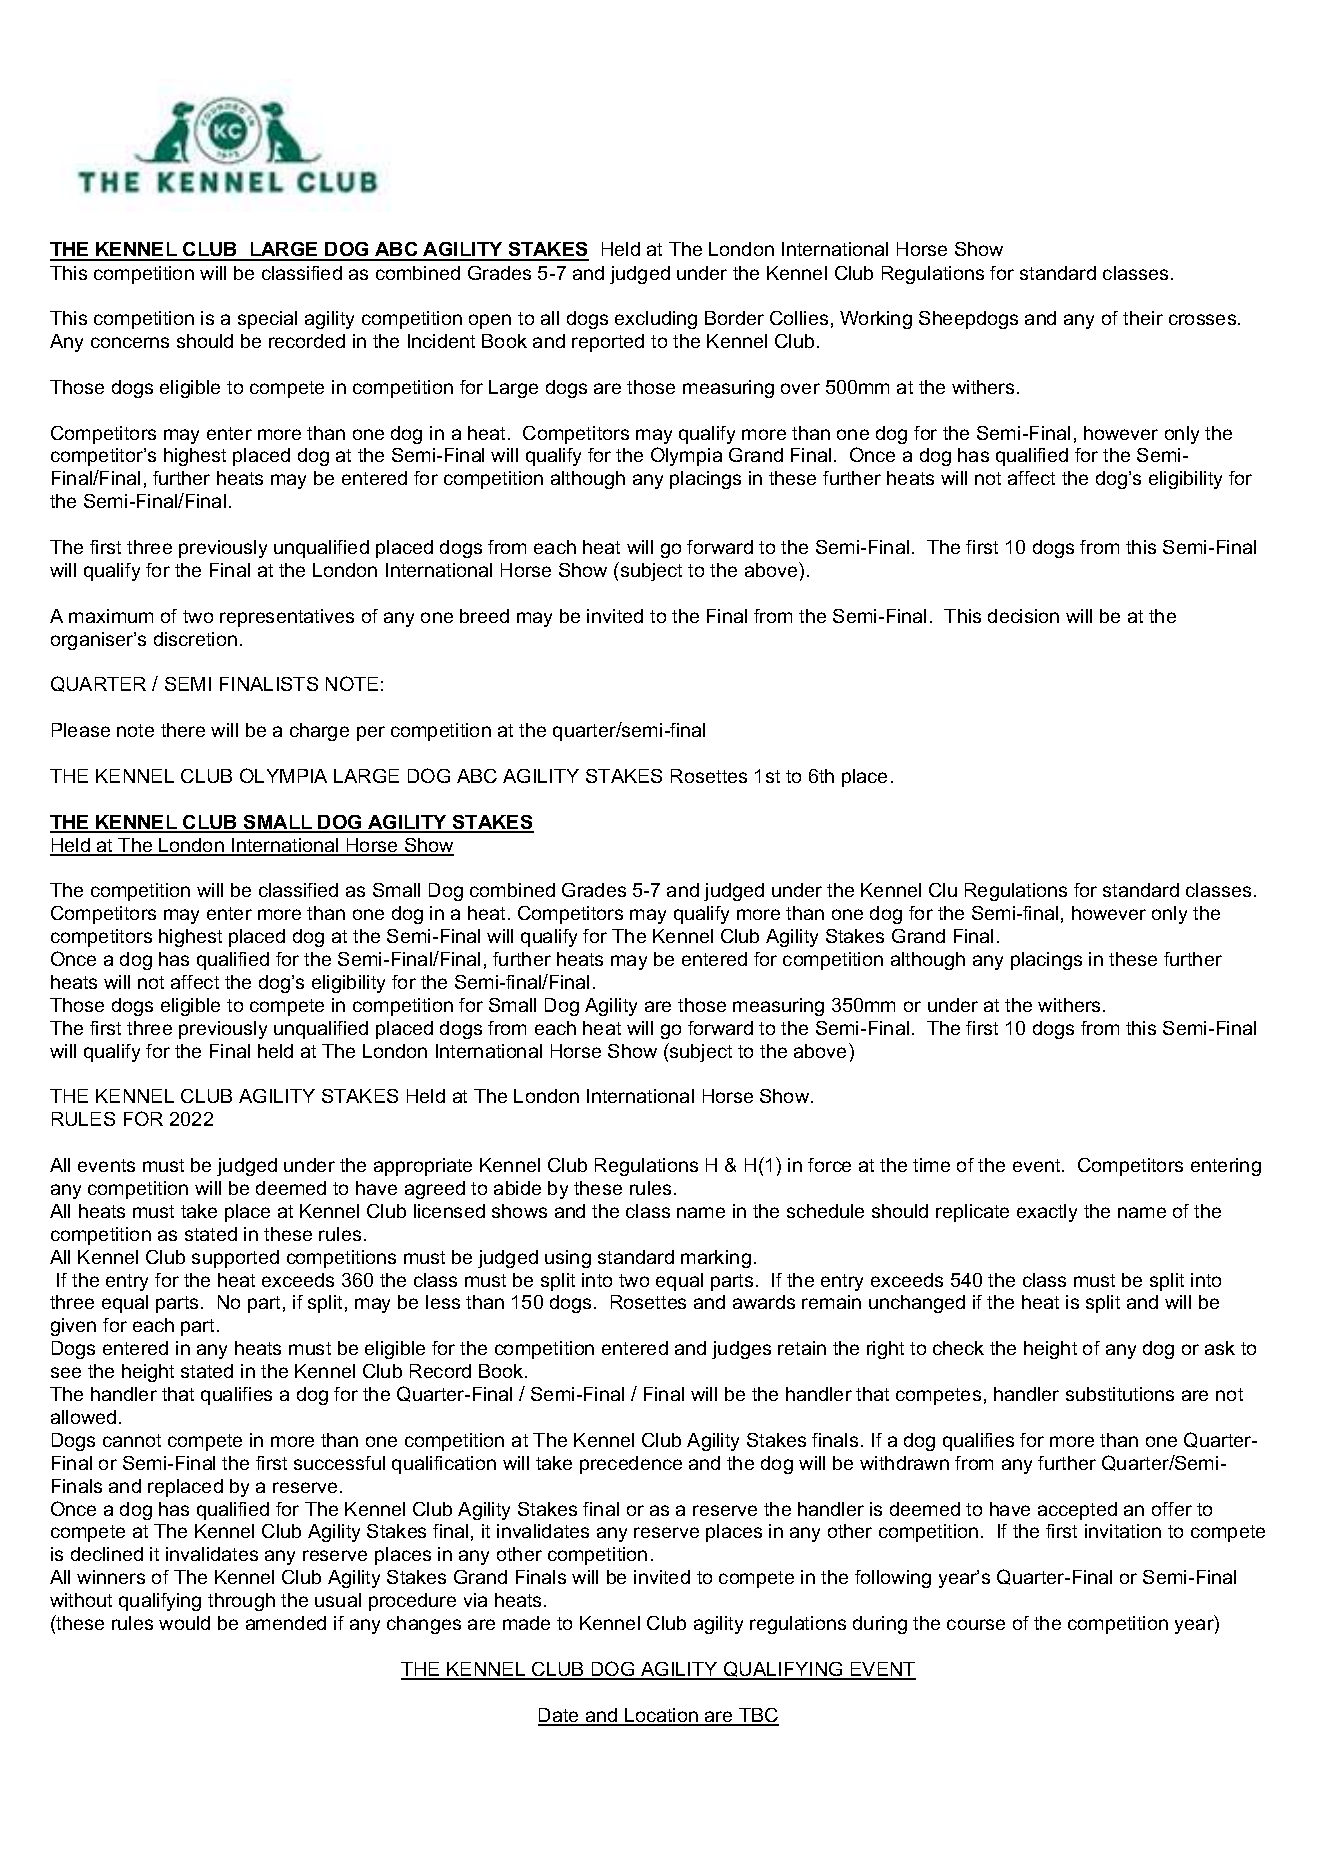 This page has height=1862, width=1317. What do you see at coordinates (235, 1259) in the page?
I see `supported` at bounding box center [235, 1259].
